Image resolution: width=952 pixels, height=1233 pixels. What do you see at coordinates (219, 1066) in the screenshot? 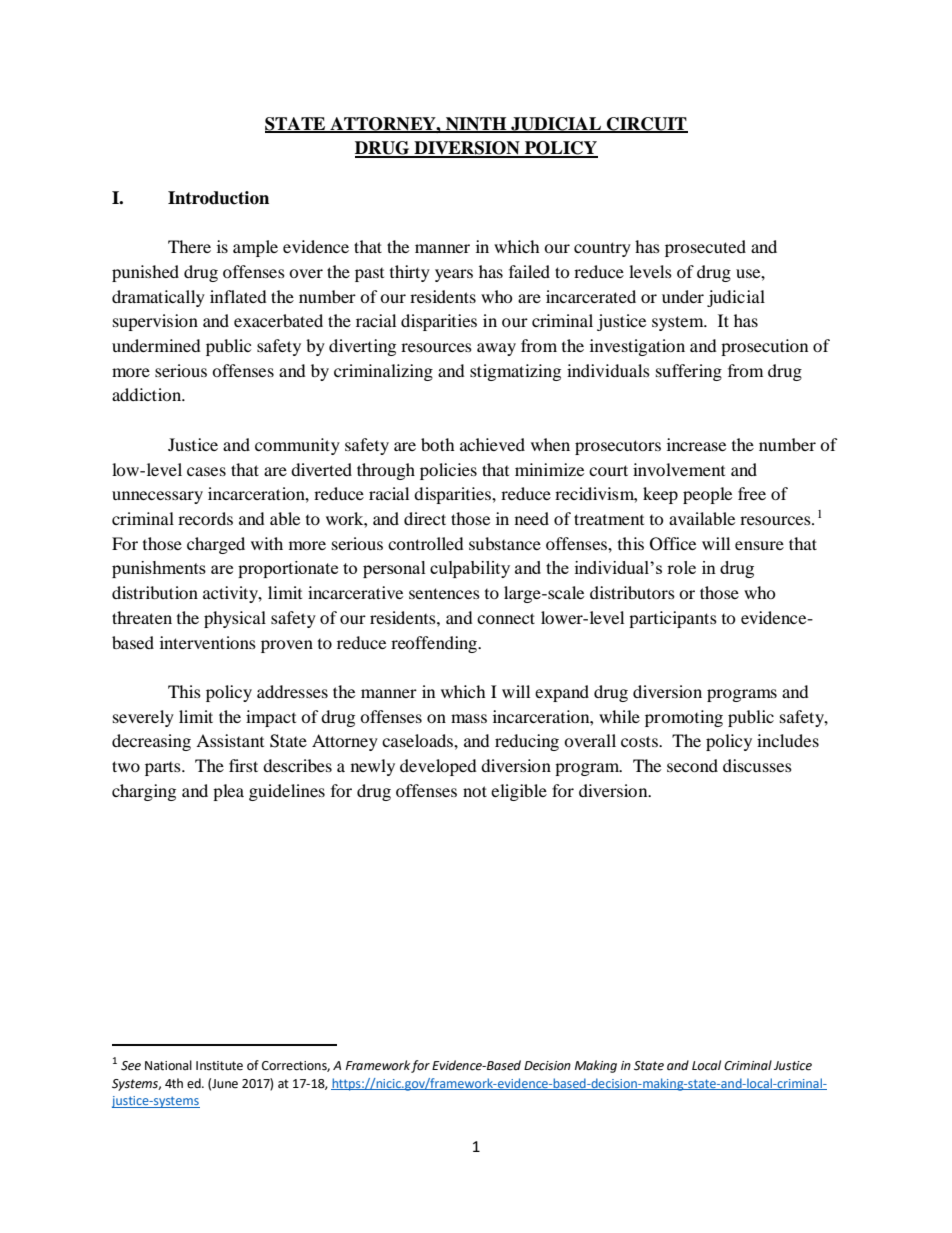
I see `Institute` at bounding box center [219, 1066].
